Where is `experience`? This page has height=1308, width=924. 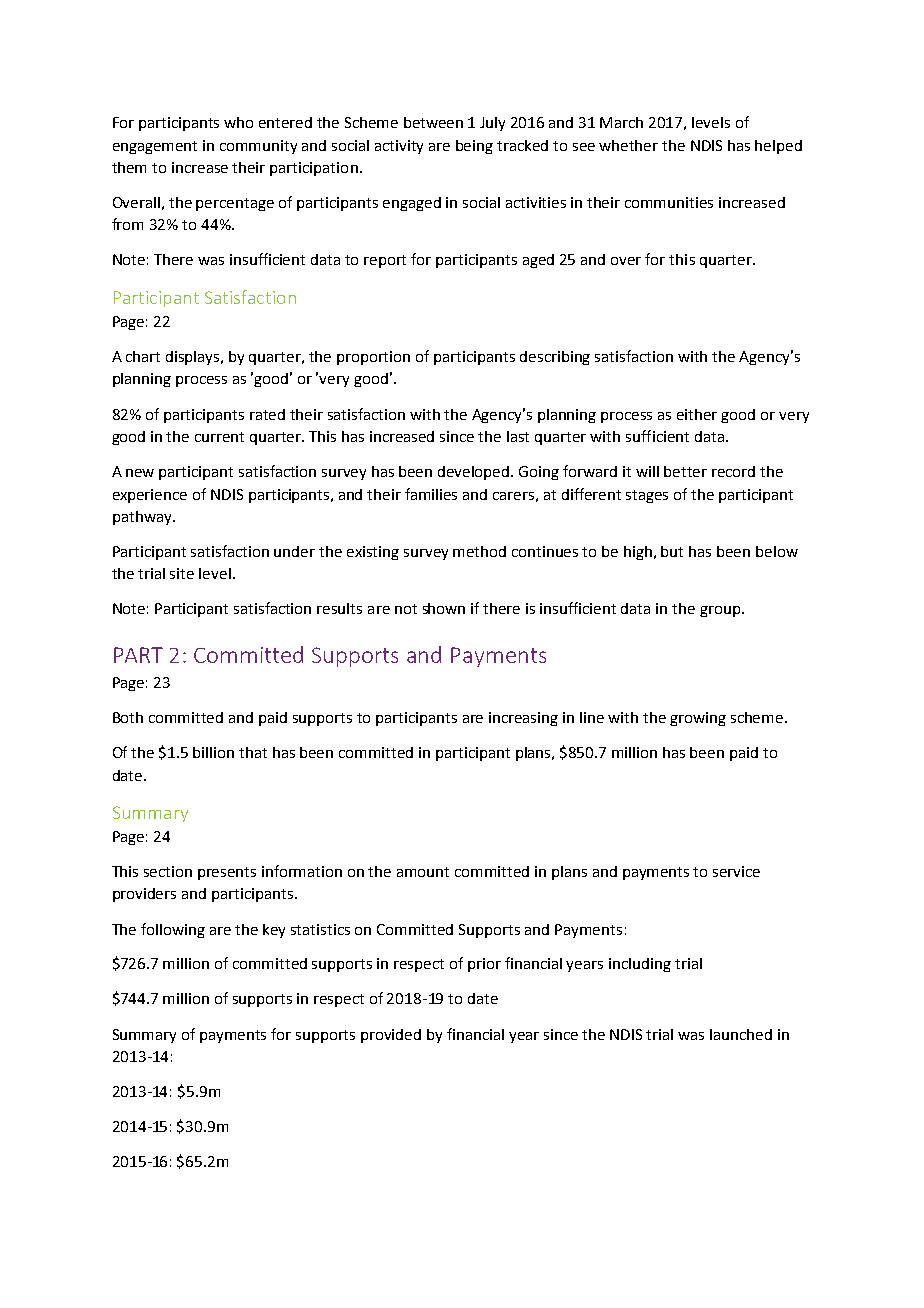
experience is located at coordinates (150, 496).
